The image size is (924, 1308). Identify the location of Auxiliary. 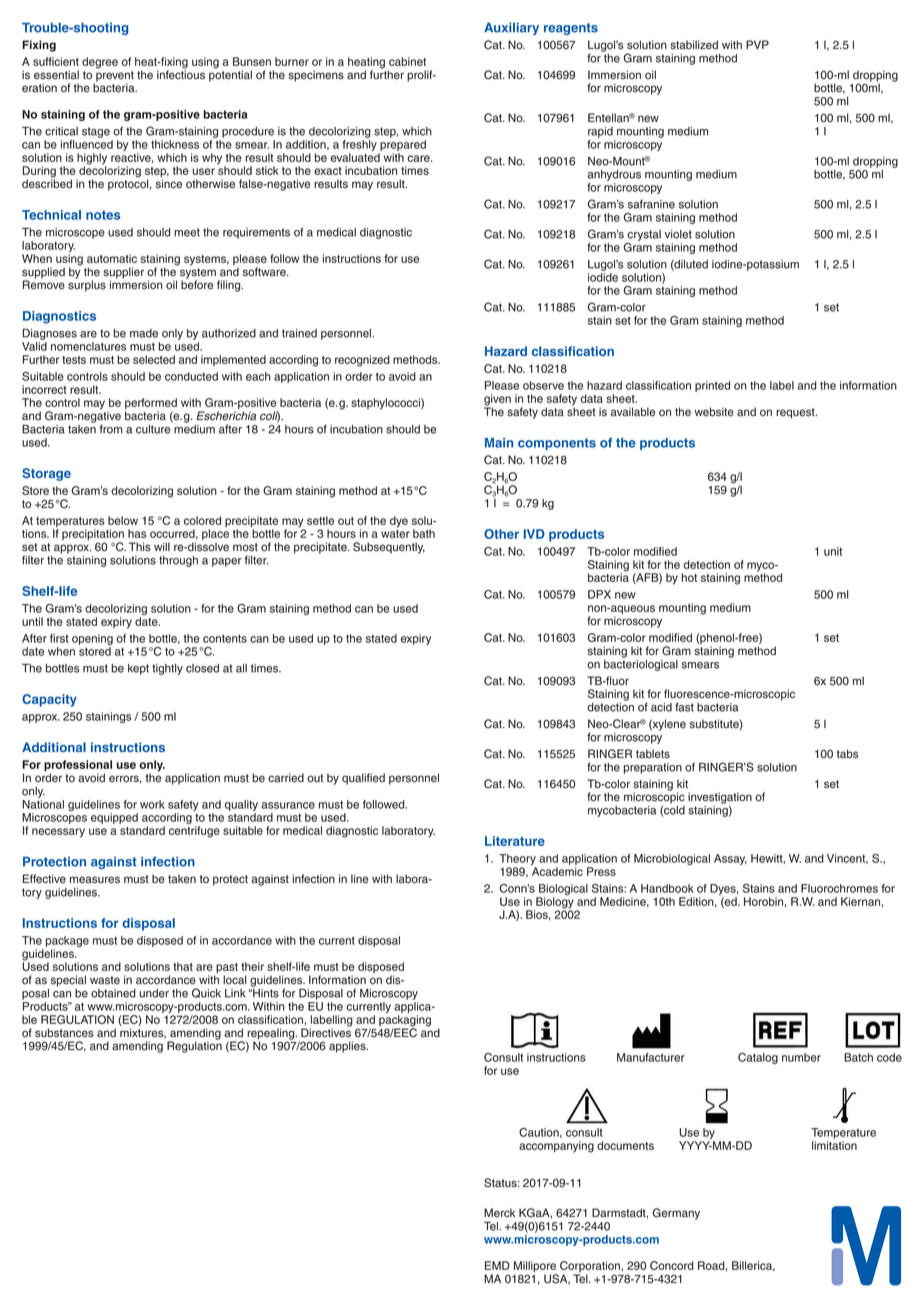
(511, 28).
